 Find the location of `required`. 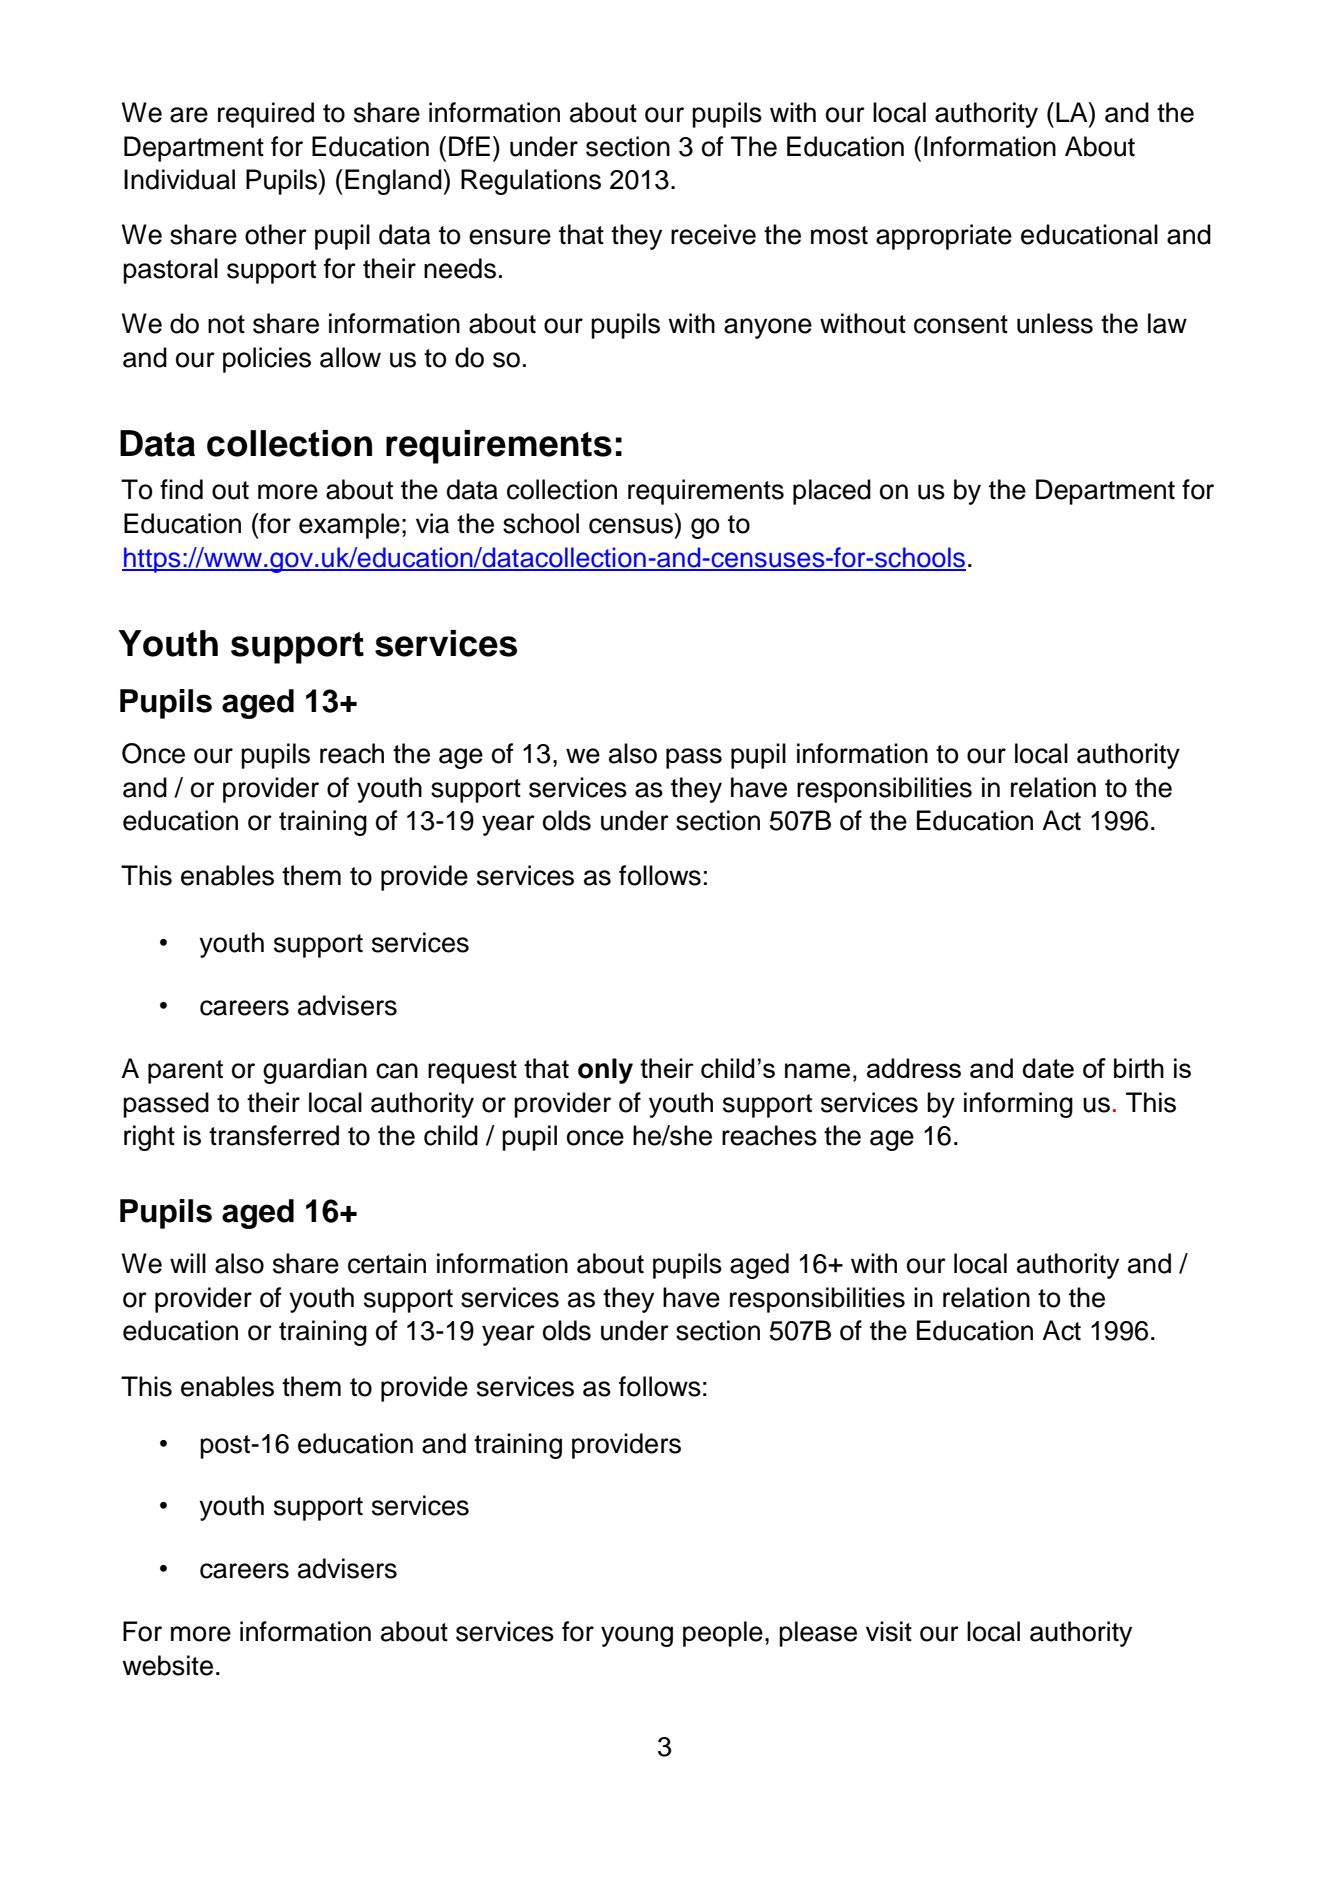

required is located at coordinates (266, 115).
